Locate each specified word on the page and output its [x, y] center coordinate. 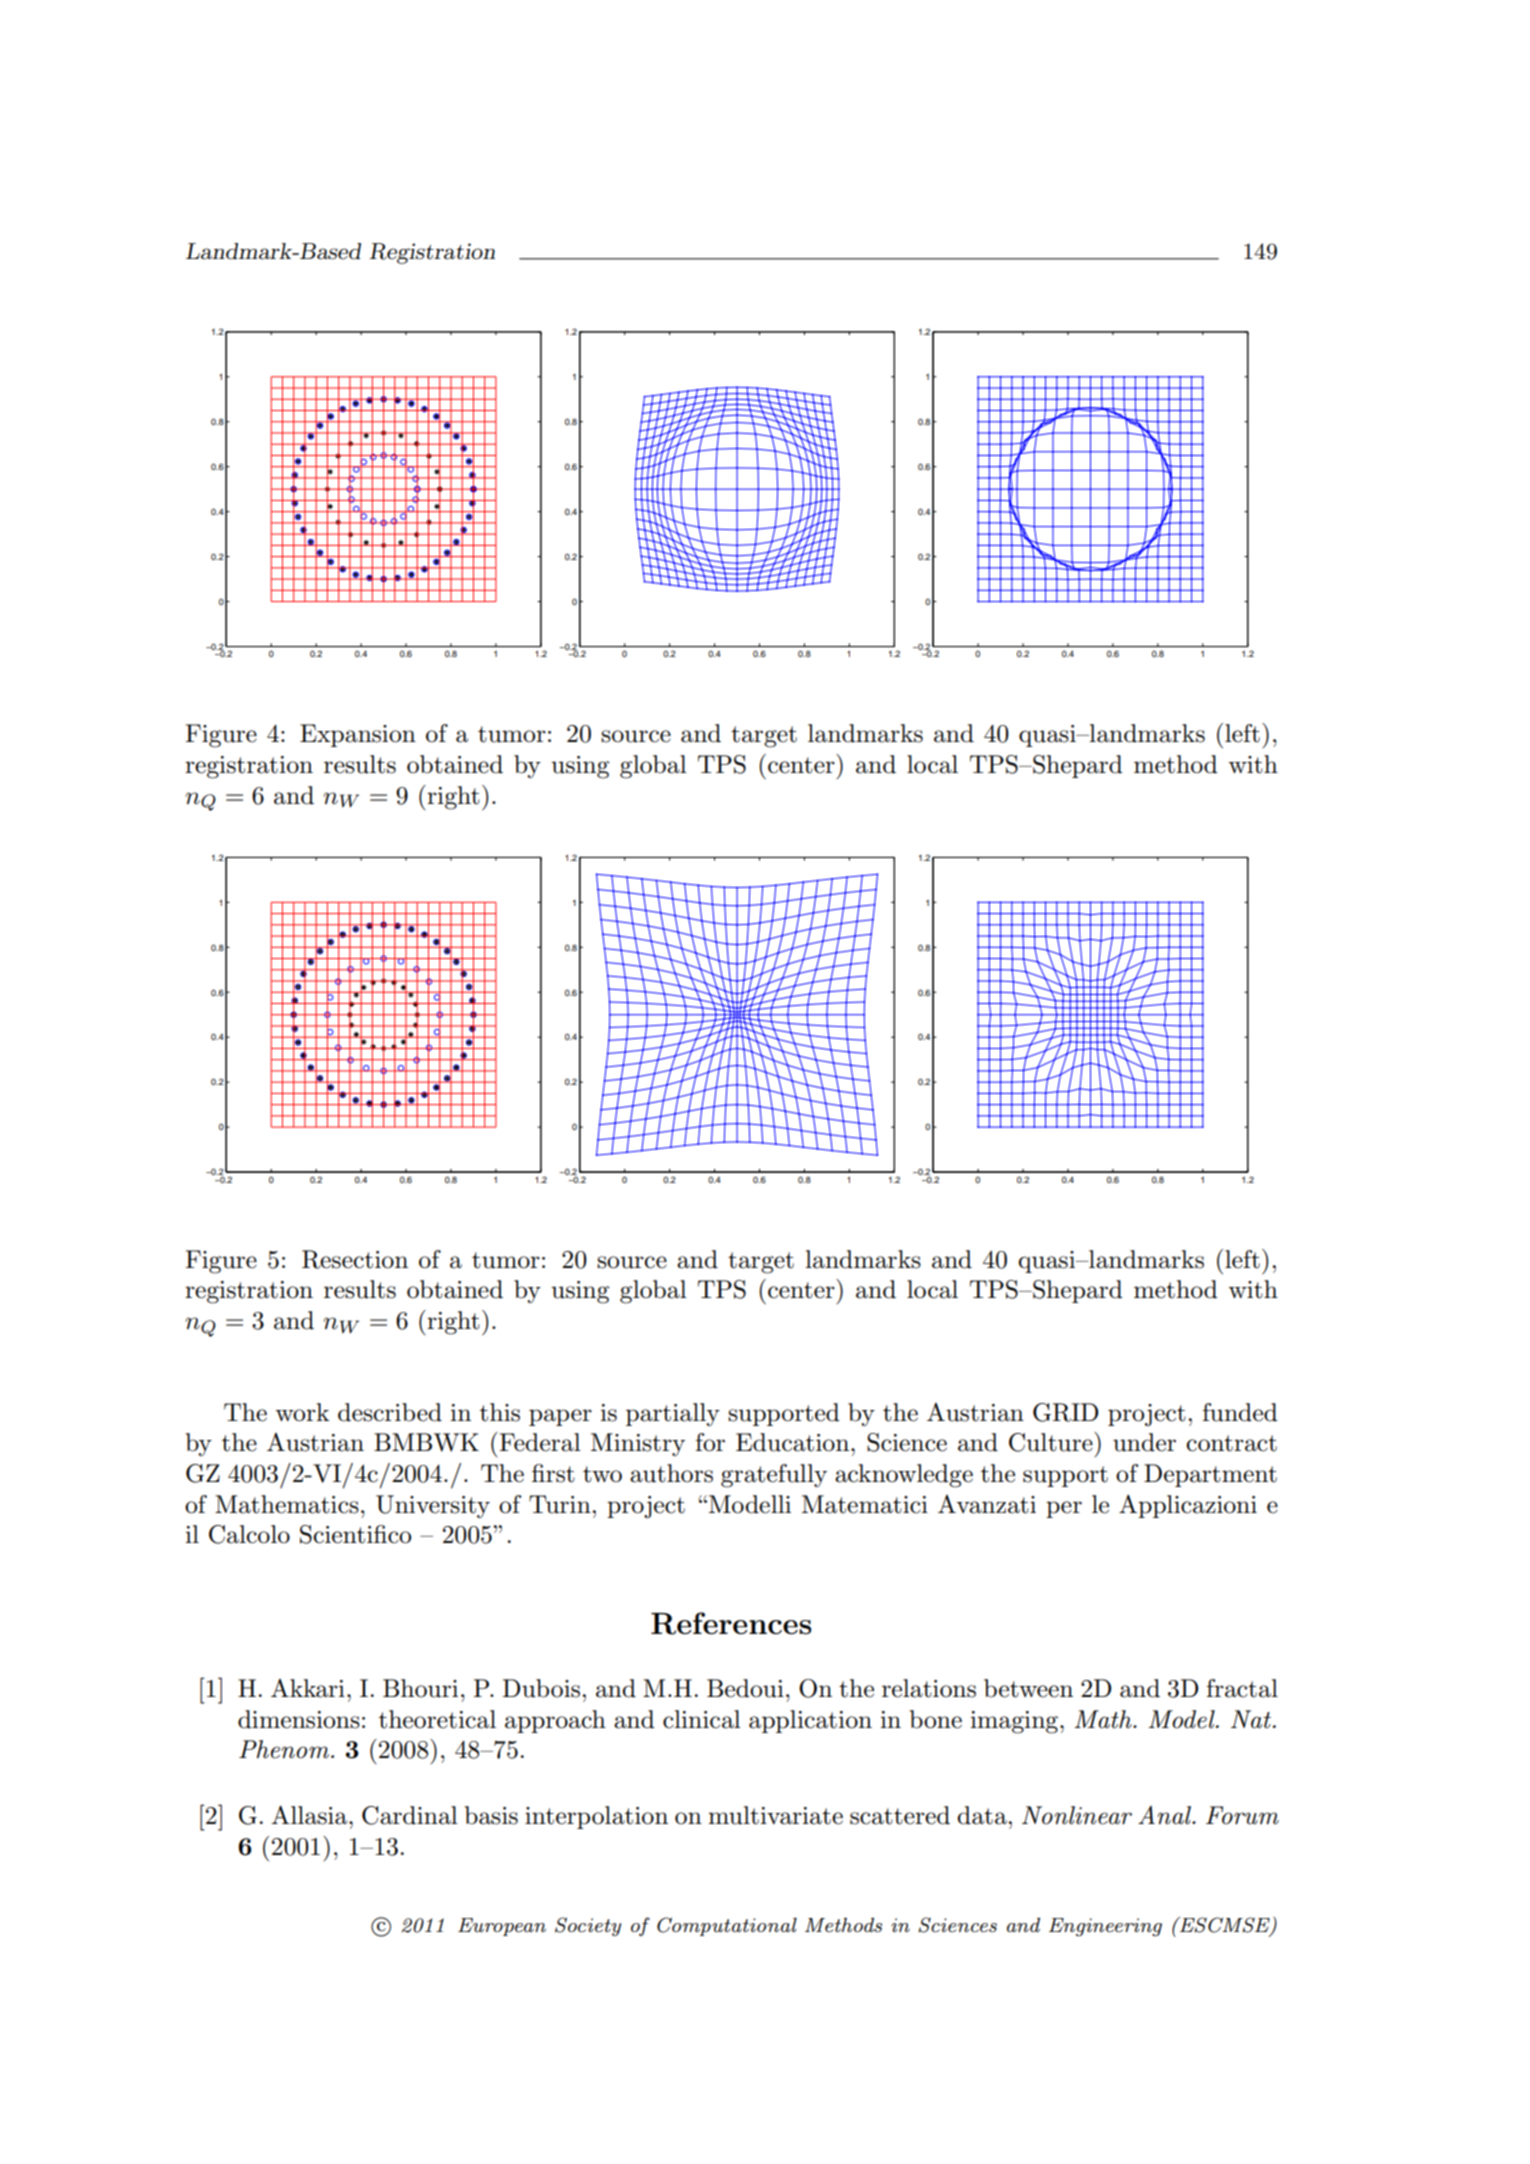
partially [673, 1414]
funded [1240, 1412]
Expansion [358, 735]
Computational [727, 1926]
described [390, 1412]
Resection [355, 1259]
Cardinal [410, 1815]
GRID [1066, 1412]
